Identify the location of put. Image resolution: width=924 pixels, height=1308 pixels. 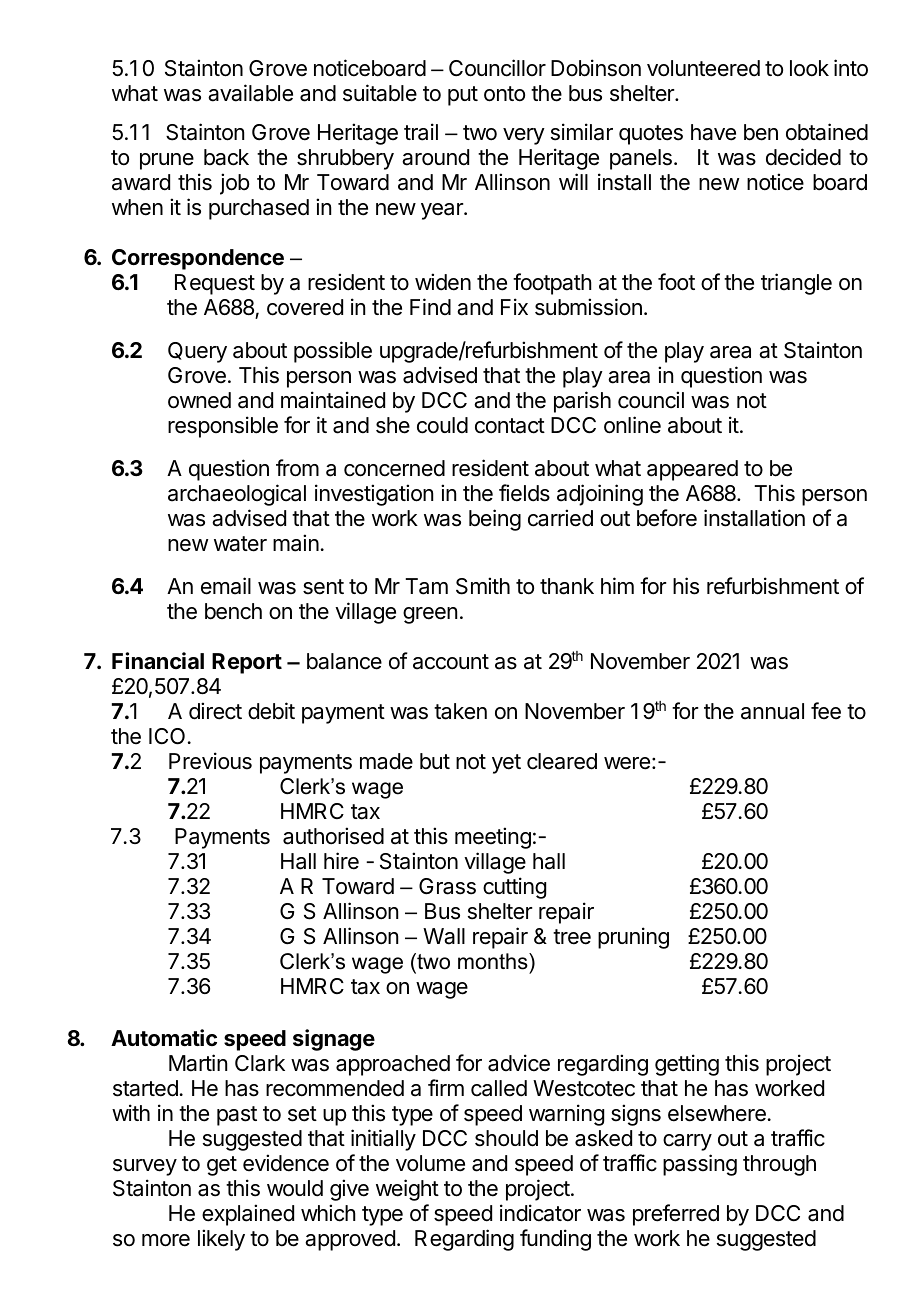
(463, 96).
